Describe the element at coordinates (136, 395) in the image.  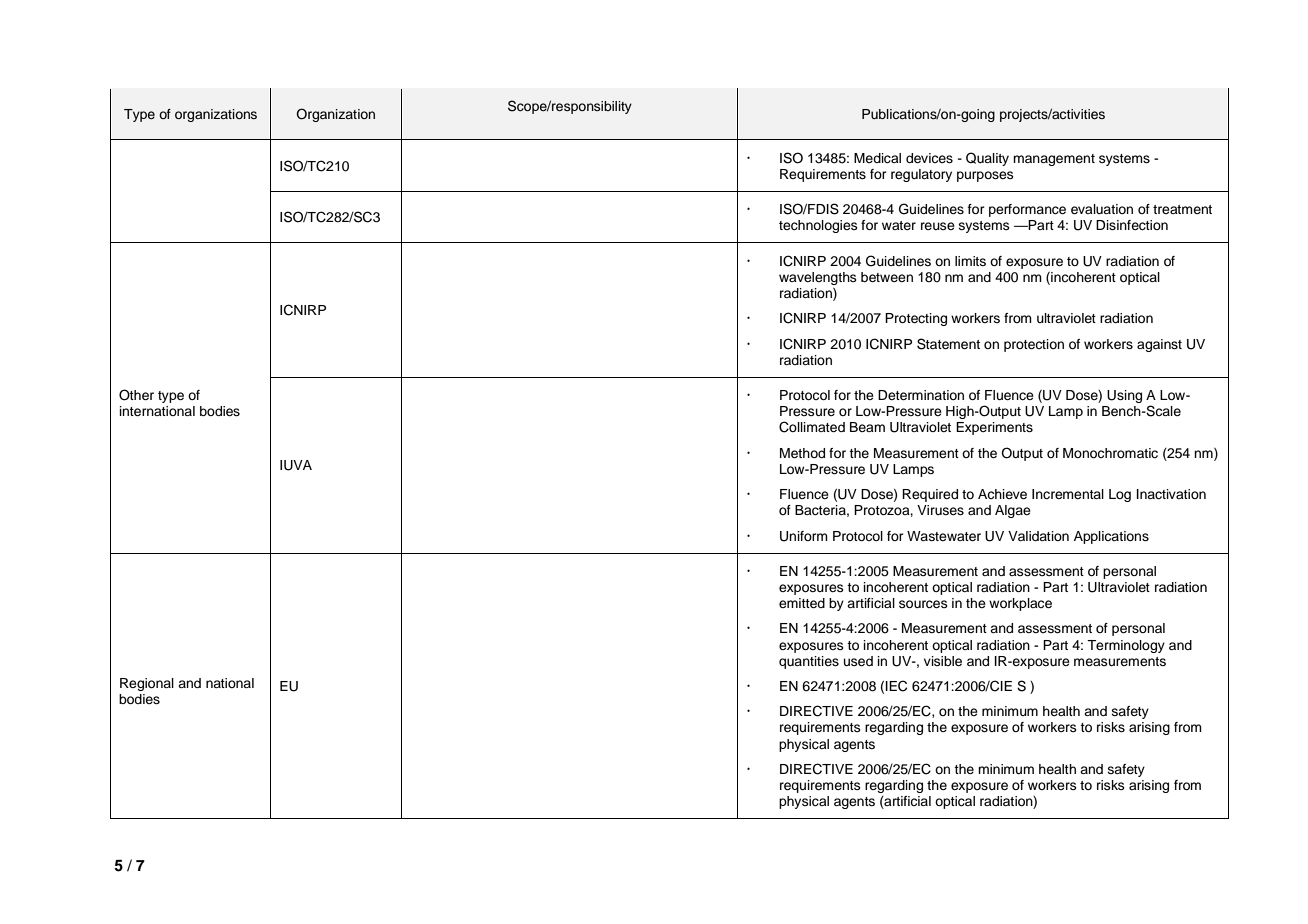
I see `Other` at that location.
